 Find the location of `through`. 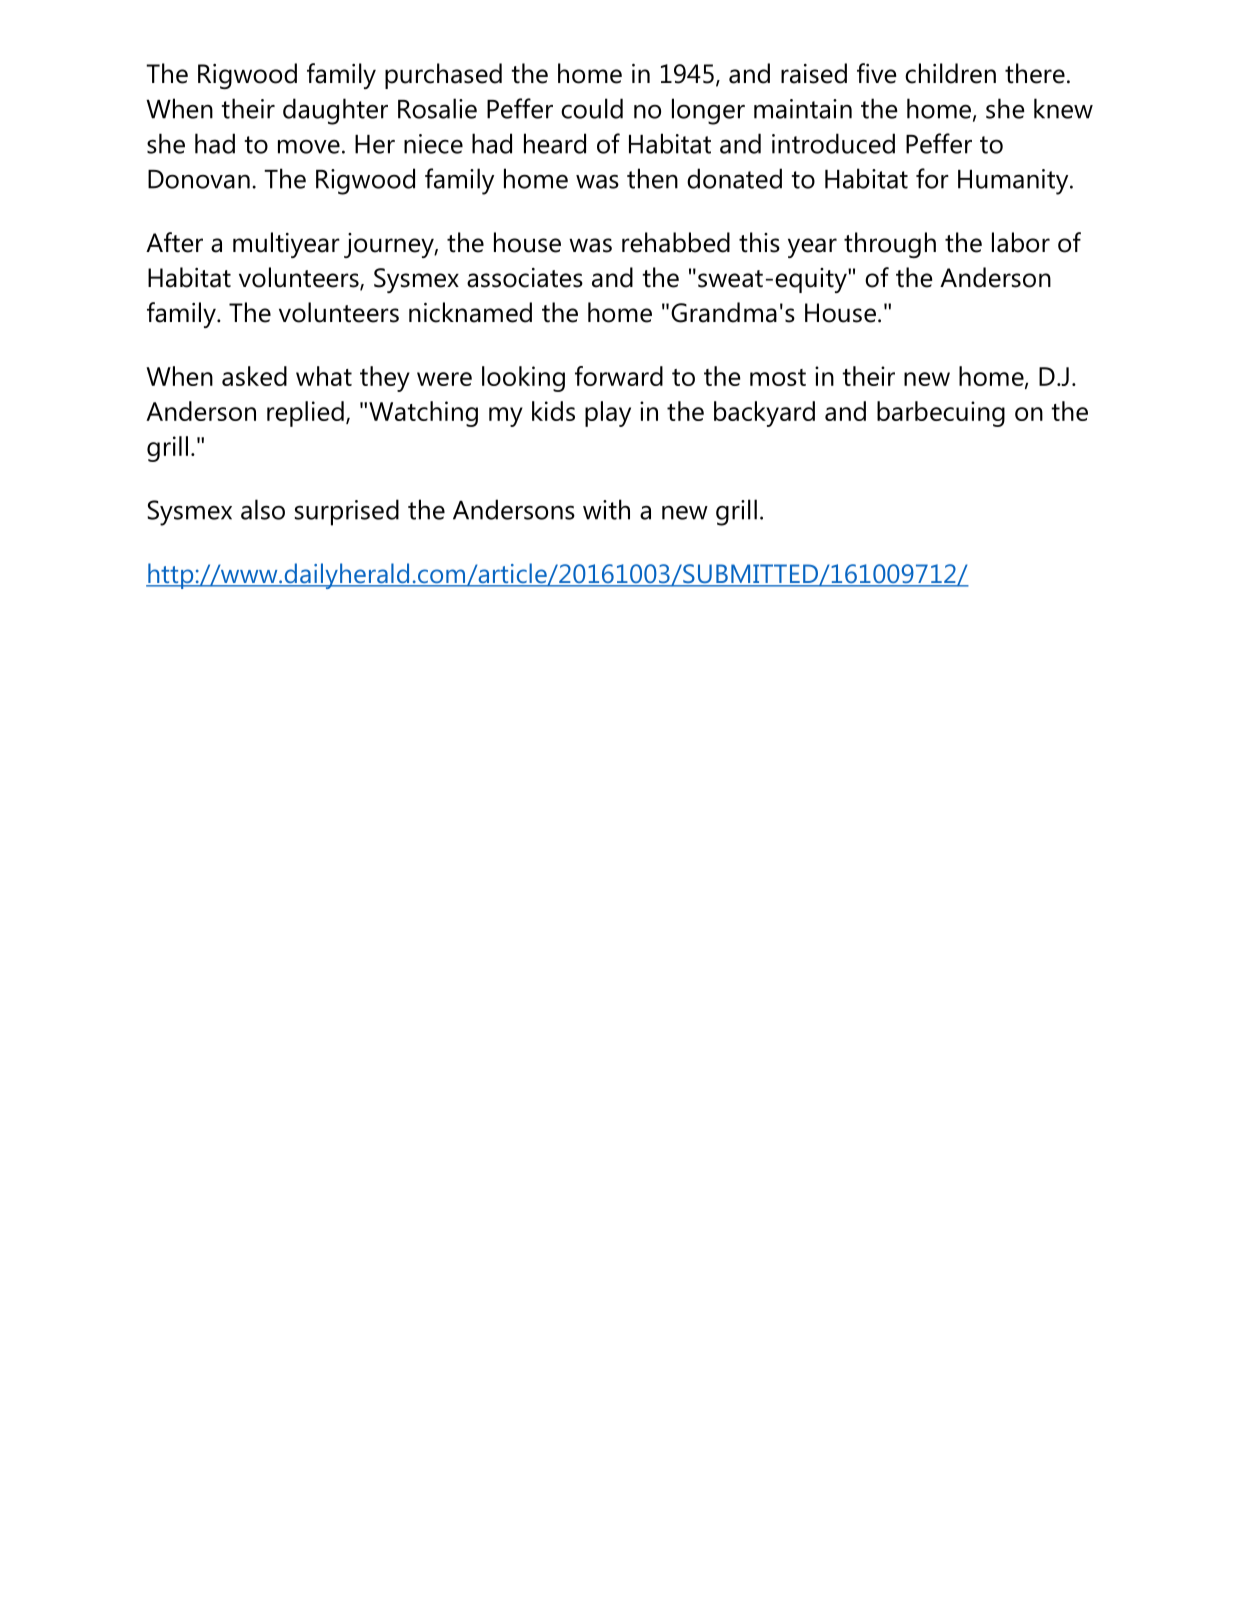

through is located at coordinates (890, 245).
